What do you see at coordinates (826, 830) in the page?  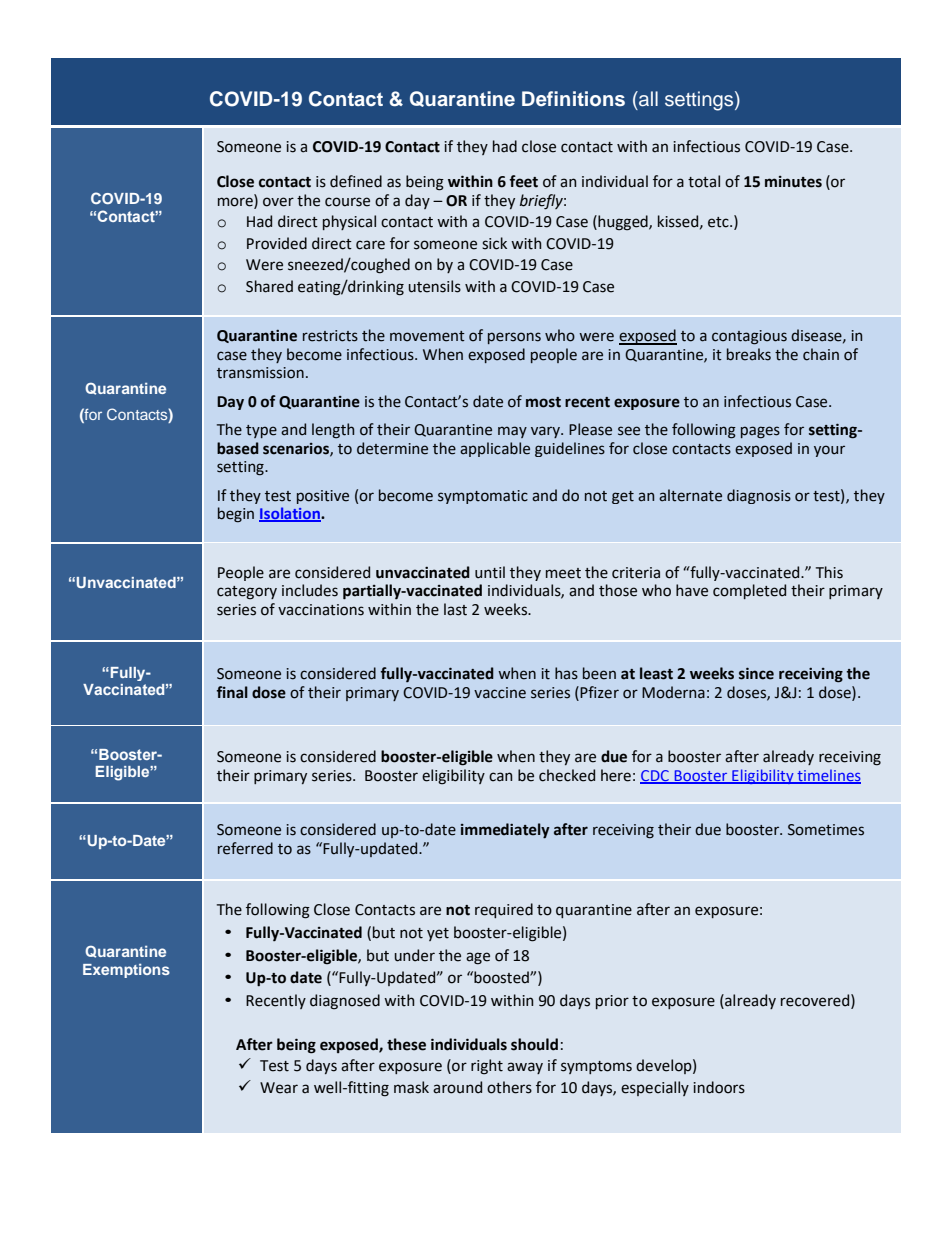 I see `Sometimes` at bounding box center [826, 830].
